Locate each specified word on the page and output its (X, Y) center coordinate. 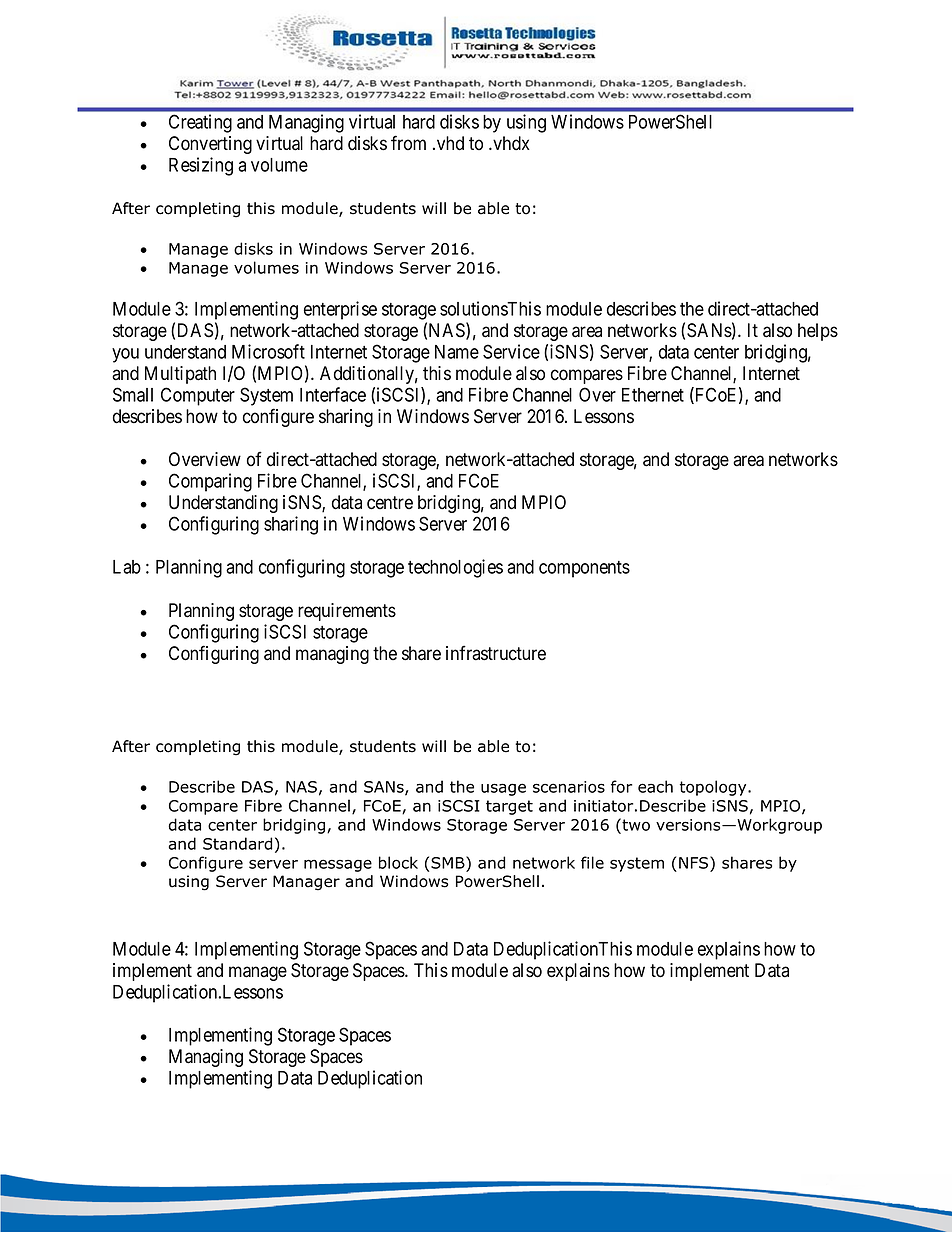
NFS (695, 862)
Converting (210, 145)
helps (818, 332)
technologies (455, 568)
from (408, 143)
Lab (127, 567)
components (584, 569)
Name (457, 352)
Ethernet (653, 395)
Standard (237, 843)
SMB (449, 862)
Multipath (180, 375)
